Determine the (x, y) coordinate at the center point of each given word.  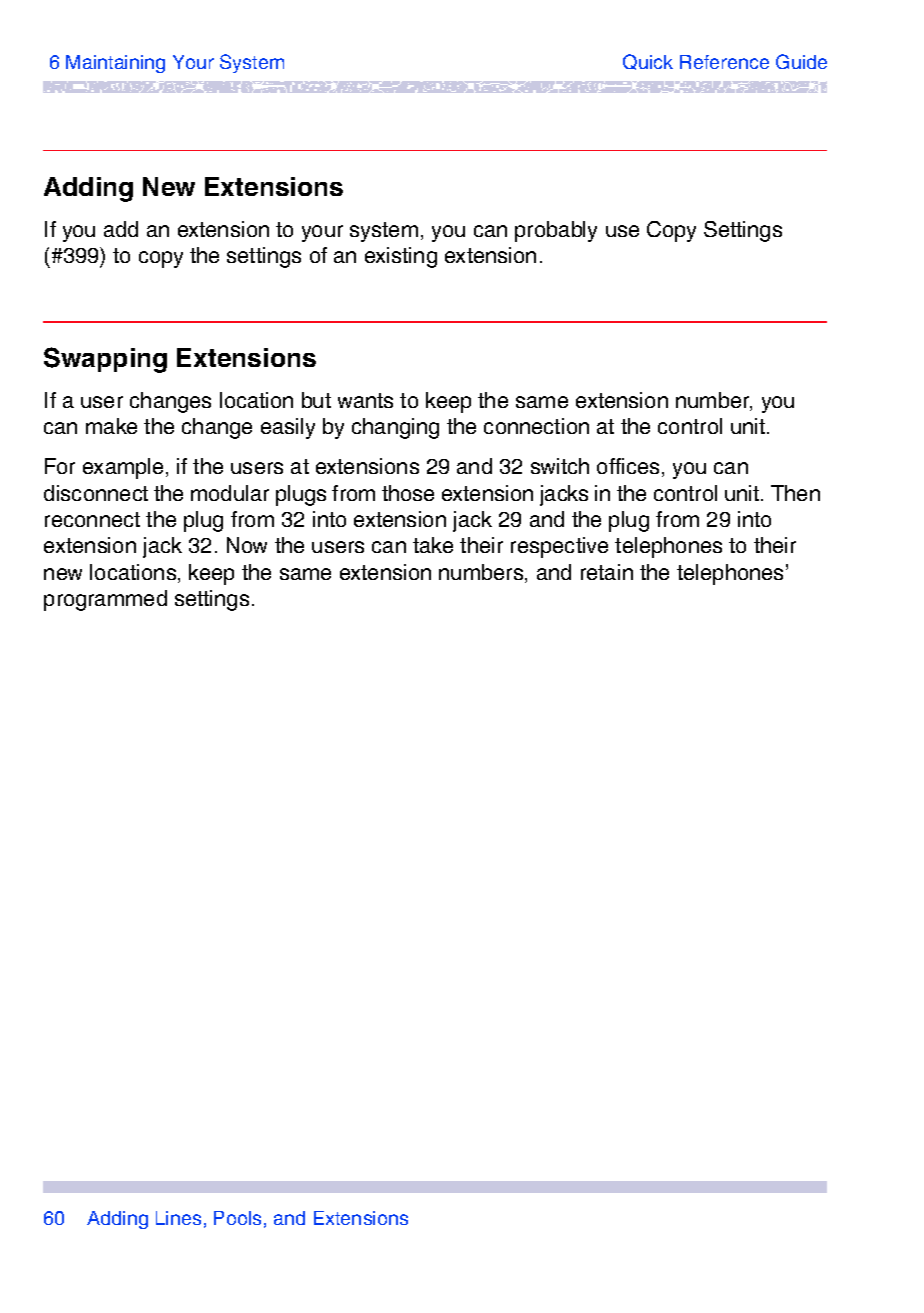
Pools (237, 1218)
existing (401, 257)
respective (559, 547)
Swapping (105, 360)
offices (628, 466)
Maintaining (115, 64)
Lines (178, 1218)
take (433, 545)
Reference (724, 62)
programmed (105, 600)
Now (247, 545)
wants (365, 400)
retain (607, 572)
